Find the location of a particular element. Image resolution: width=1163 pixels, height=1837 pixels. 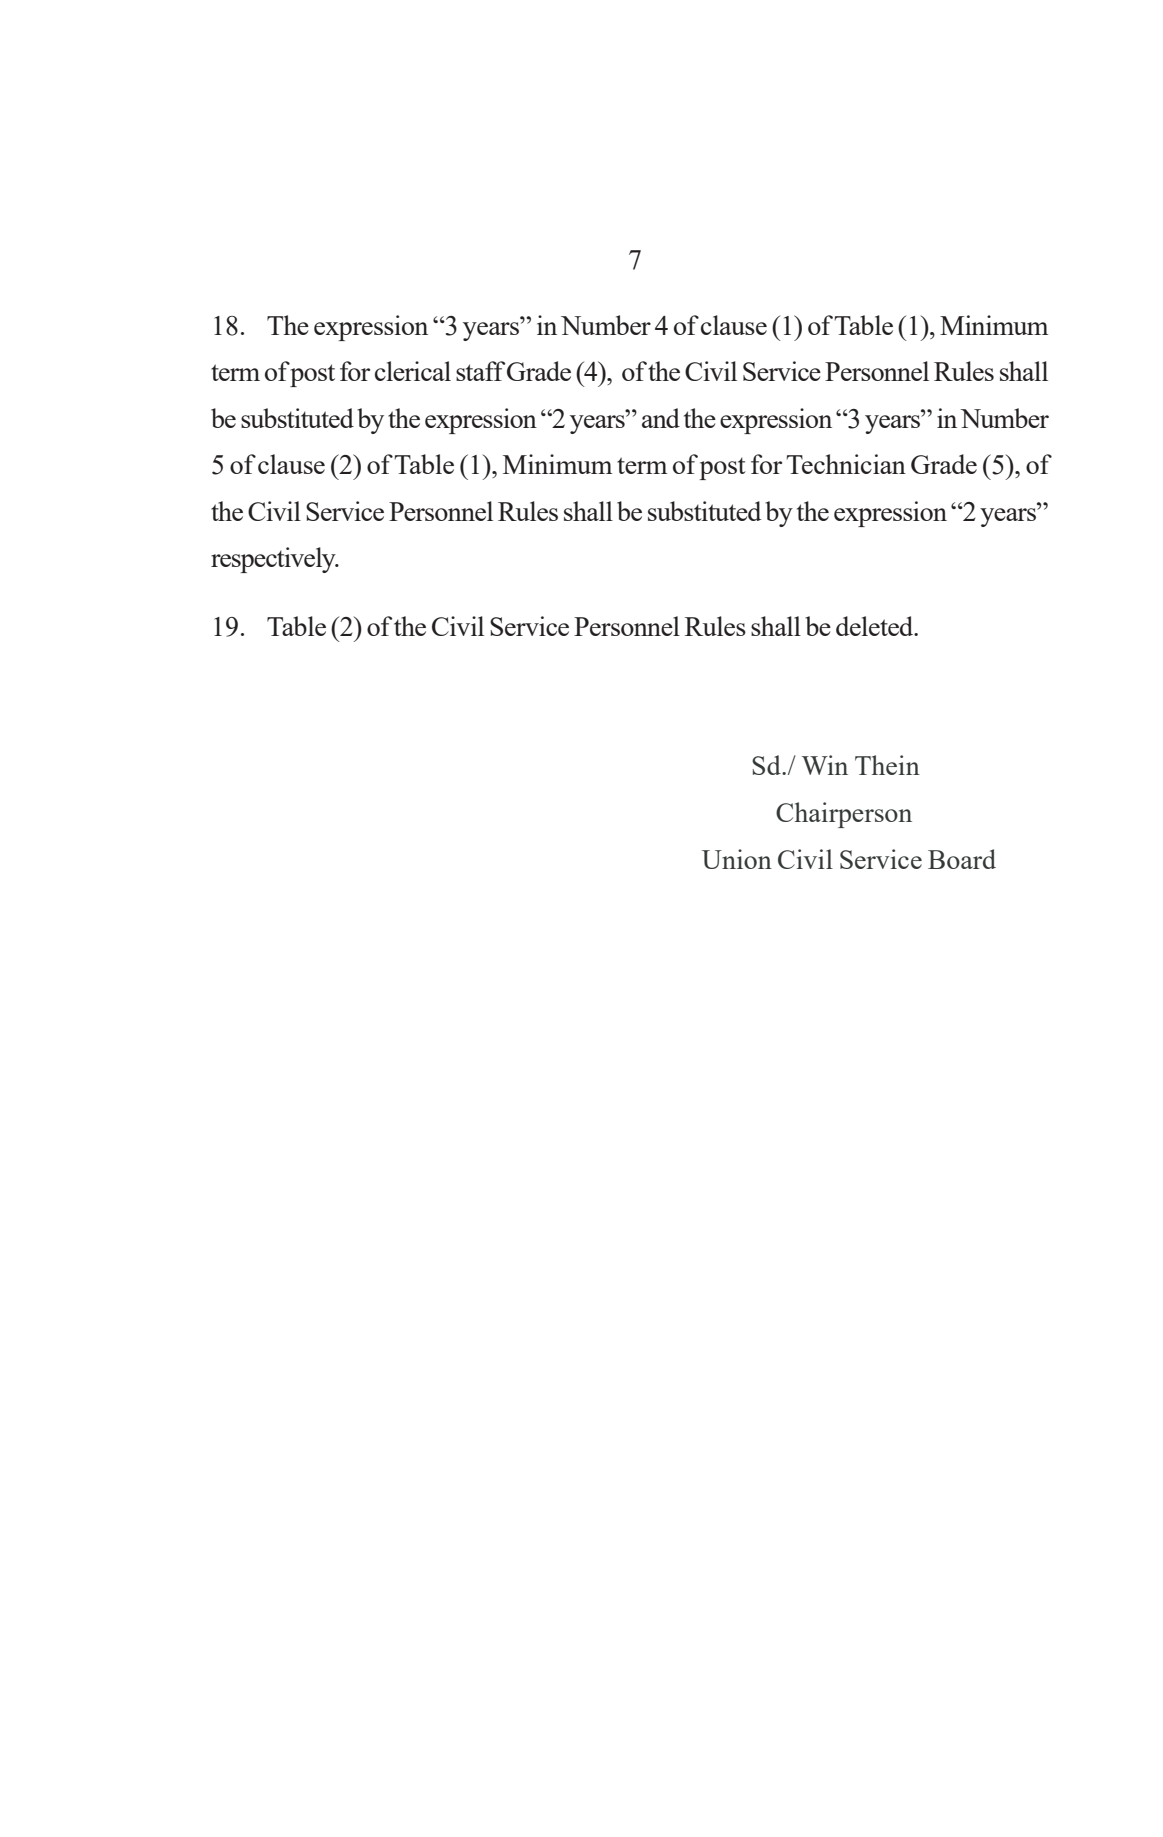

and is located at coordinates (661, 418).
